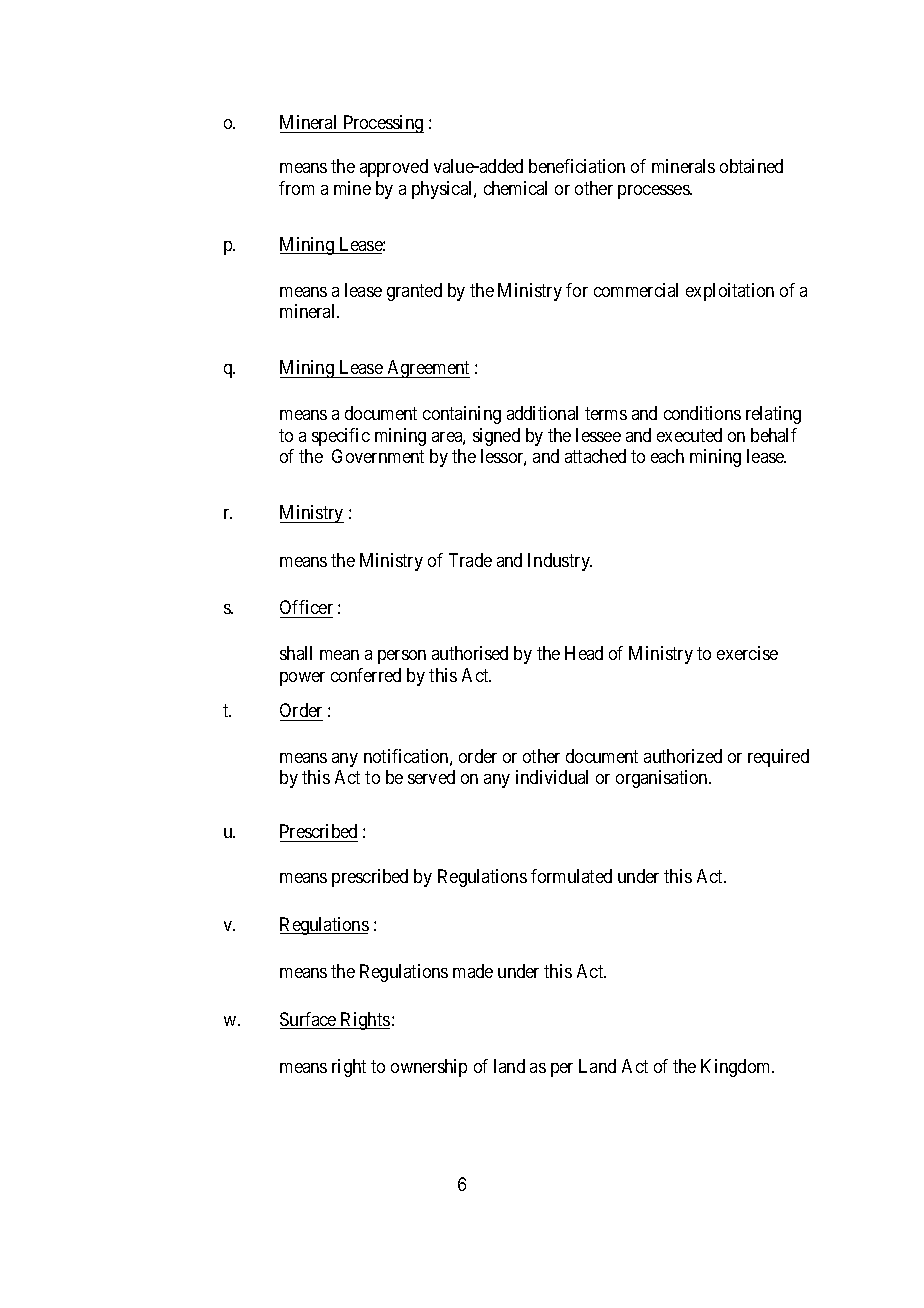  I want to click on specific, so click(341, 437).
